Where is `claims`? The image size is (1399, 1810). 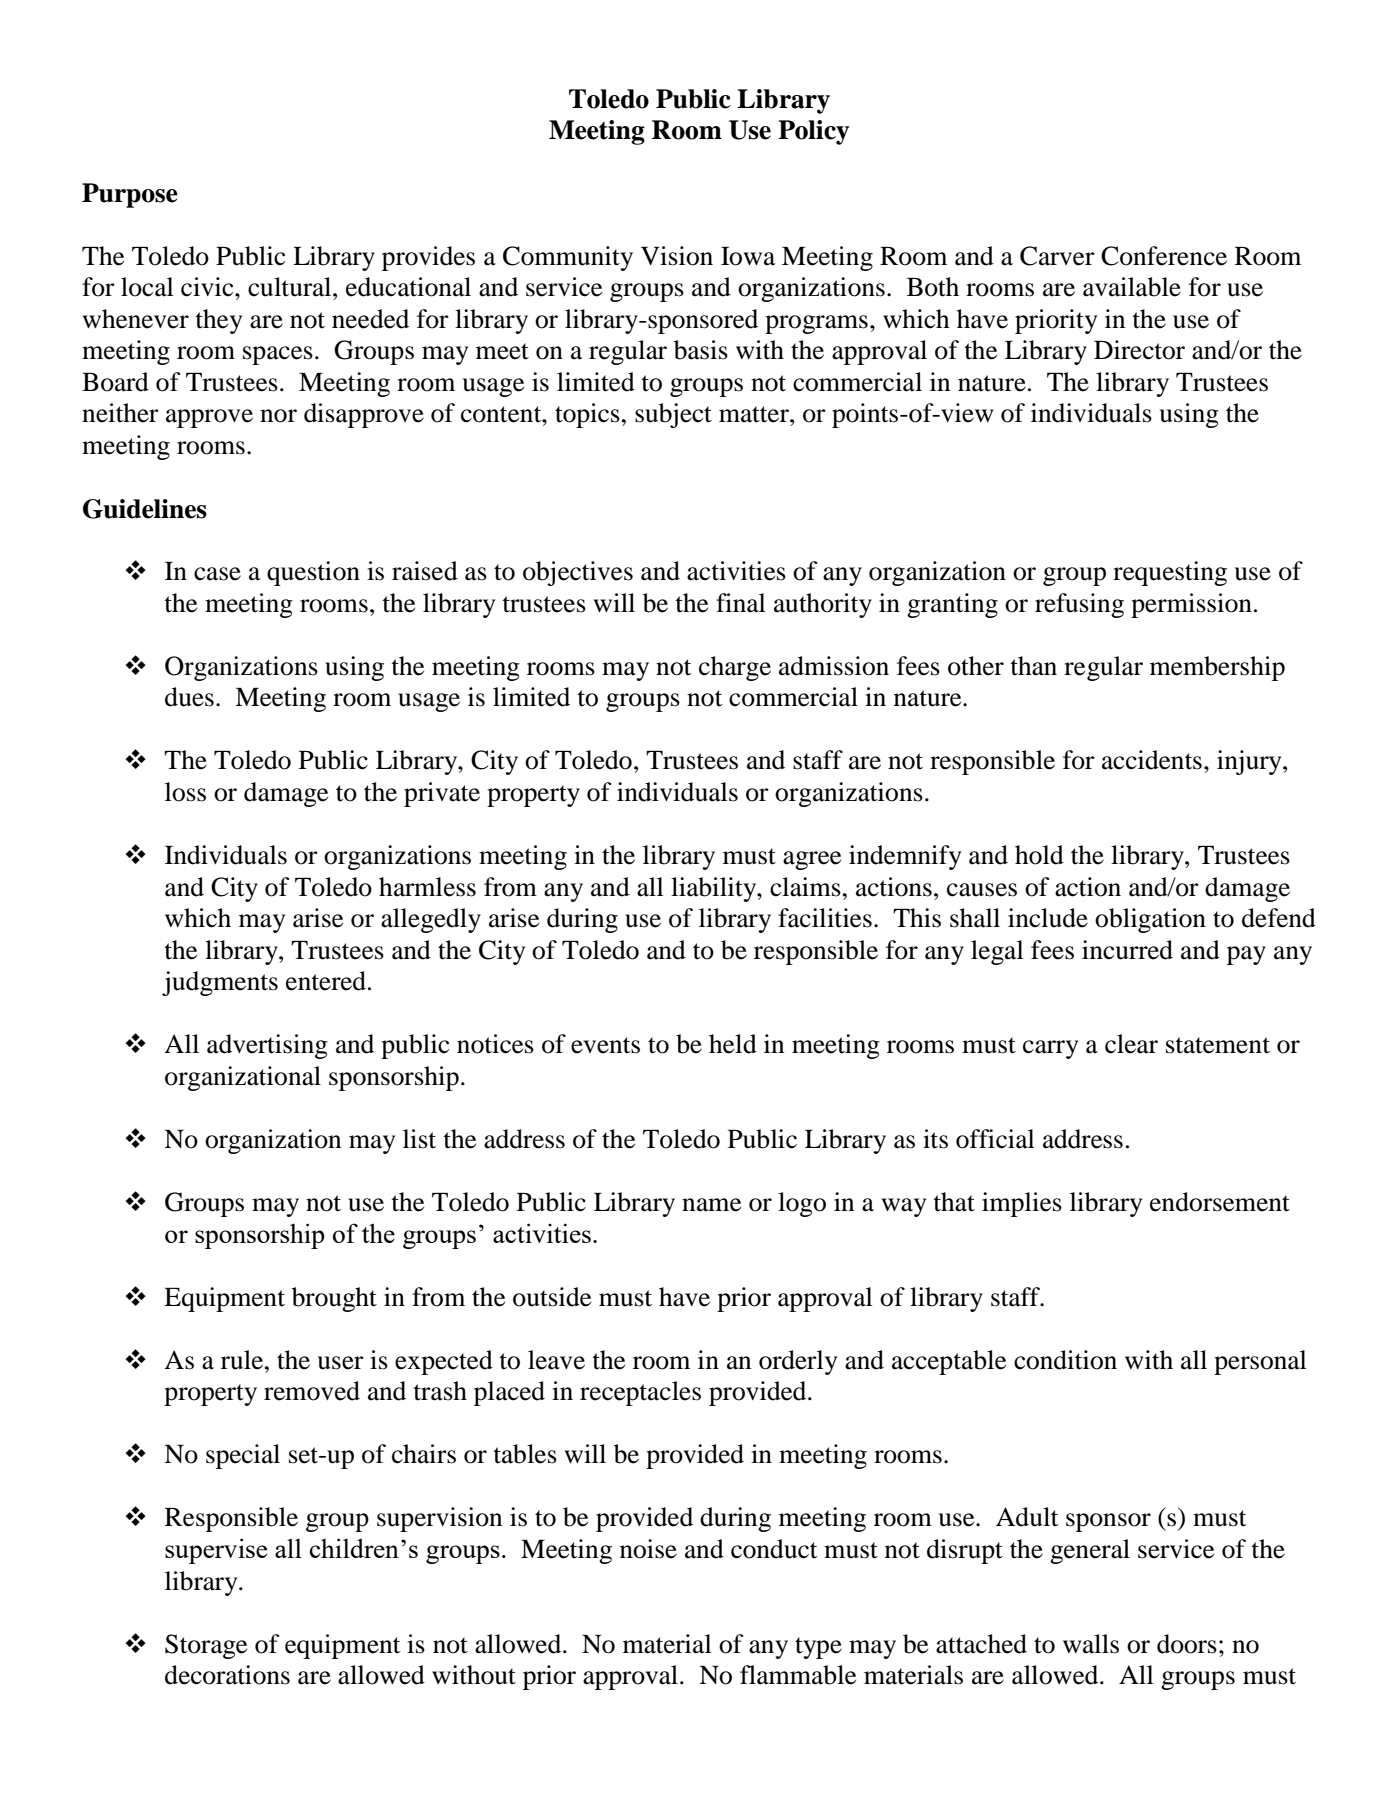
claims is located at coordinates (805, 887).
